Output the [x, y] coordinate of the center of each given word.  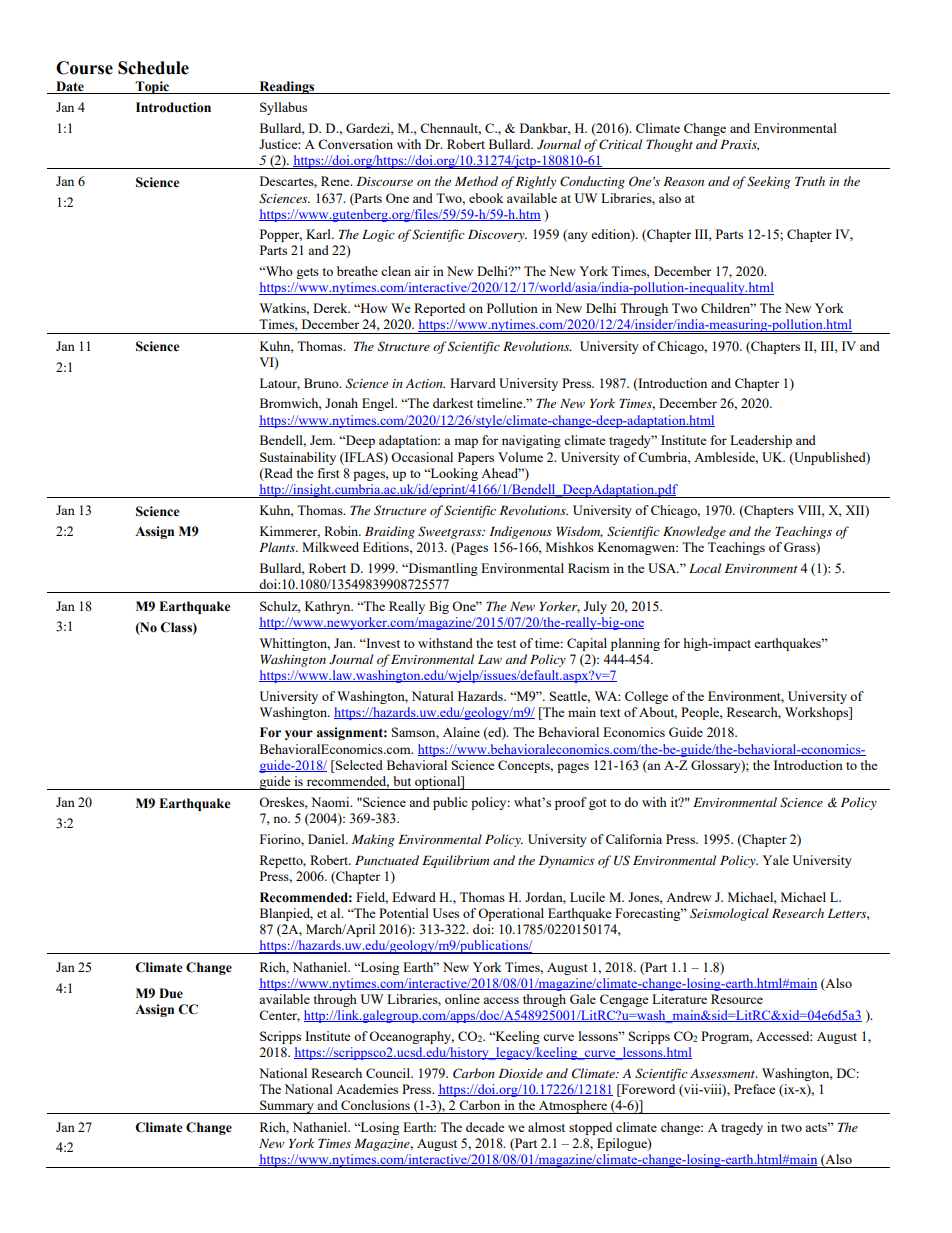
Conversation [355, 144]
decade [485, 1127]
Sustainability [298, 458]
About [658, 713]
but [402, 781]
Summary [287, 1107]
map [466, 443]
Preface [755, 1089]
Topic [152, 87]
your [299, 735]
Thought [669, 145]
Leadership [761, 441]
